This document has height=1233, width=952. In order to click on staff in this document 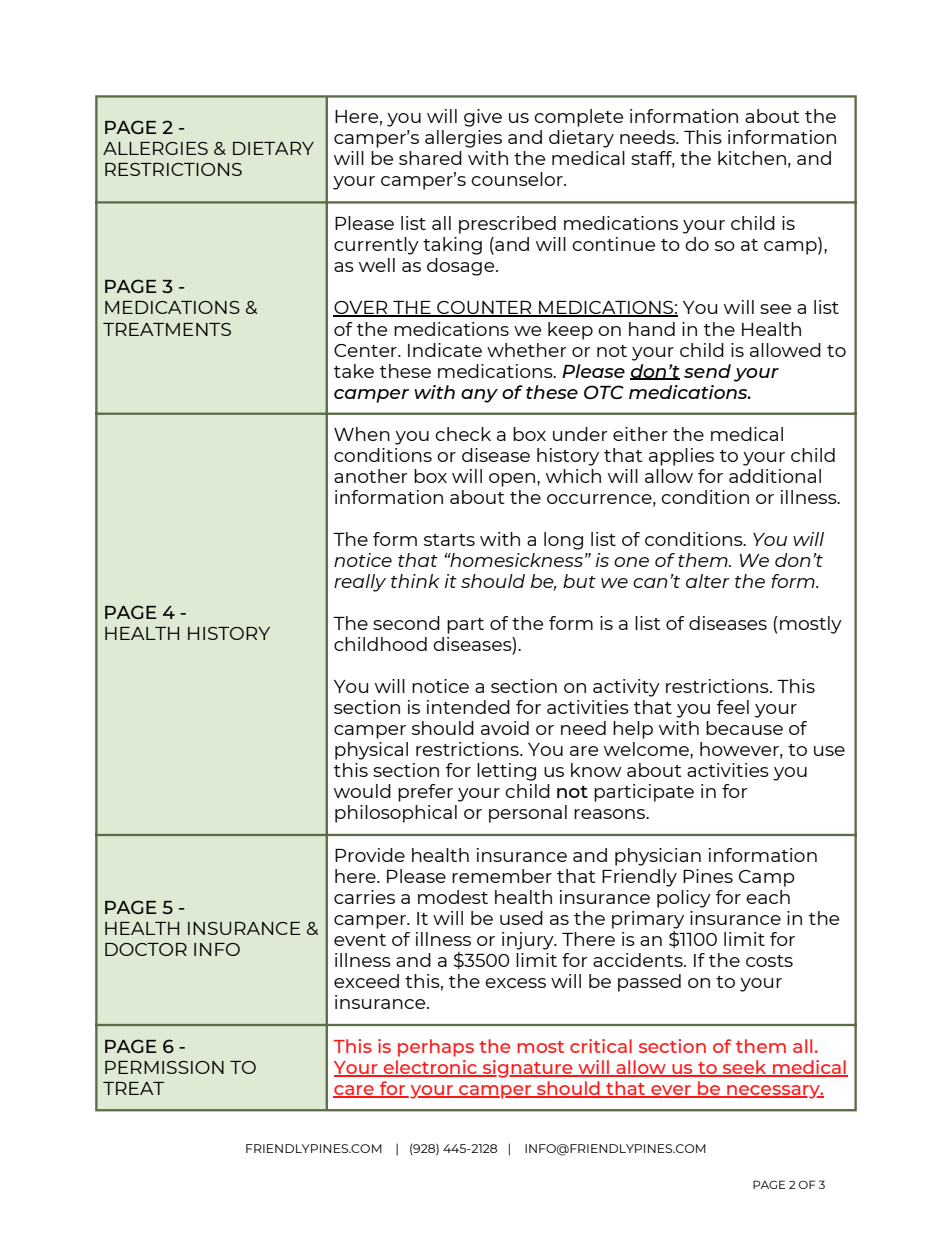, I will do `click(653, 159)`.
